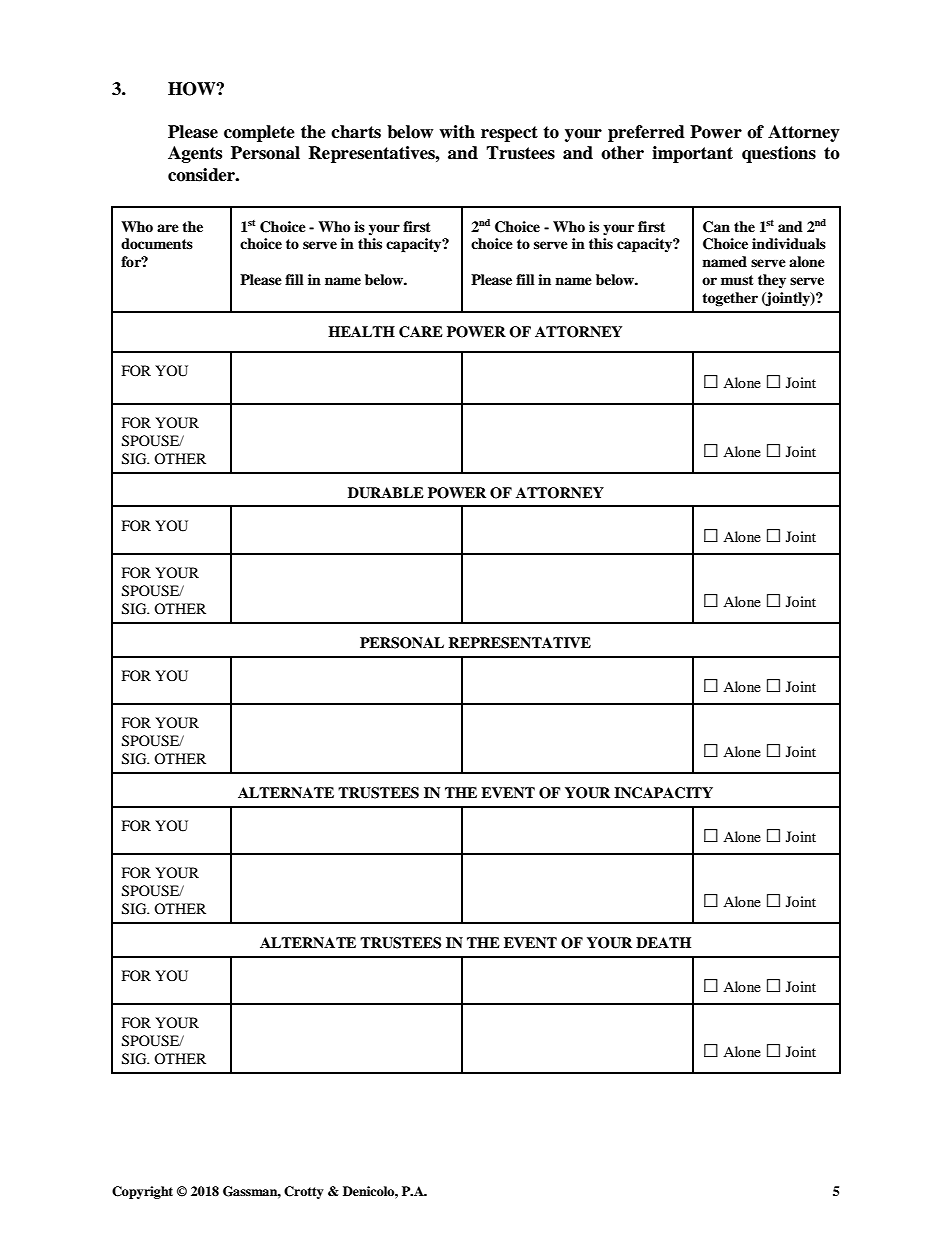 Image resolution: width=952 pixels, height=1233 pixels. What do you see at coordinates (361, 331) in the document?
I see `HEALTH` at bounding box center [361, 331].
